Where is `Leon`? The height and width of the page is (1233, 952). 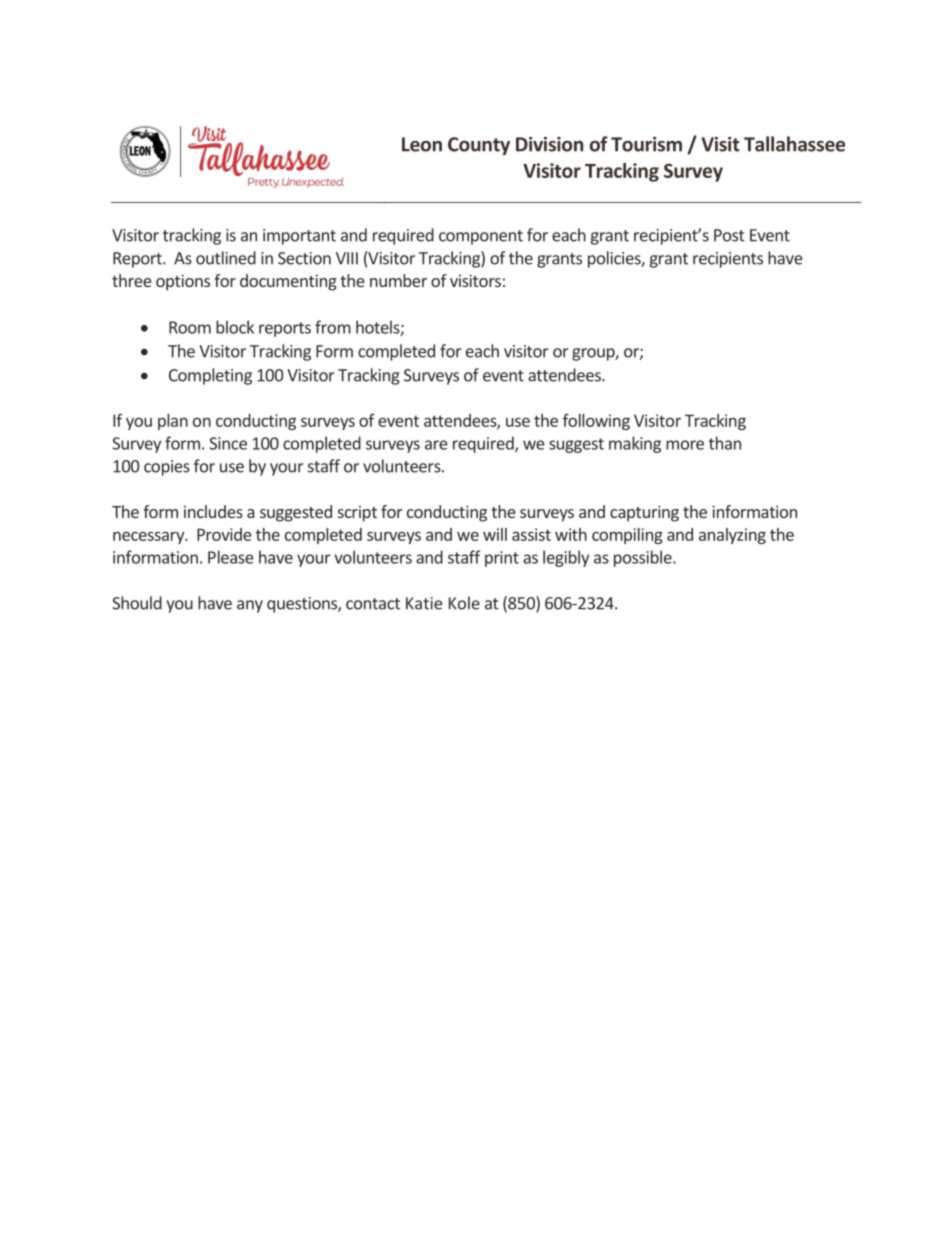
Leon is located at coordinates (422, 144).
